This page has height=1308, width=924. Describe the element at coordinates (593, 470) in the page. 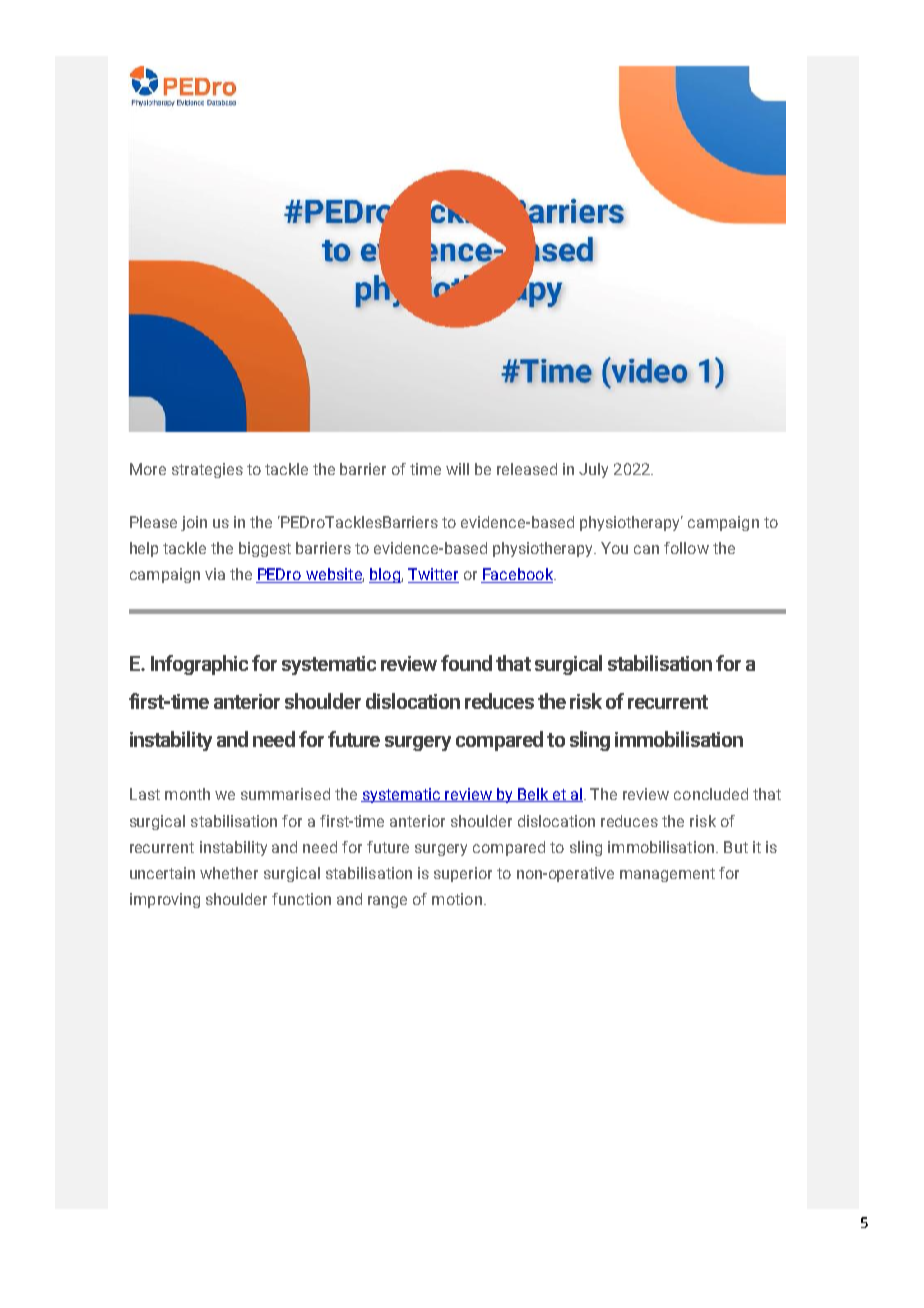

I see `July` at that location.
